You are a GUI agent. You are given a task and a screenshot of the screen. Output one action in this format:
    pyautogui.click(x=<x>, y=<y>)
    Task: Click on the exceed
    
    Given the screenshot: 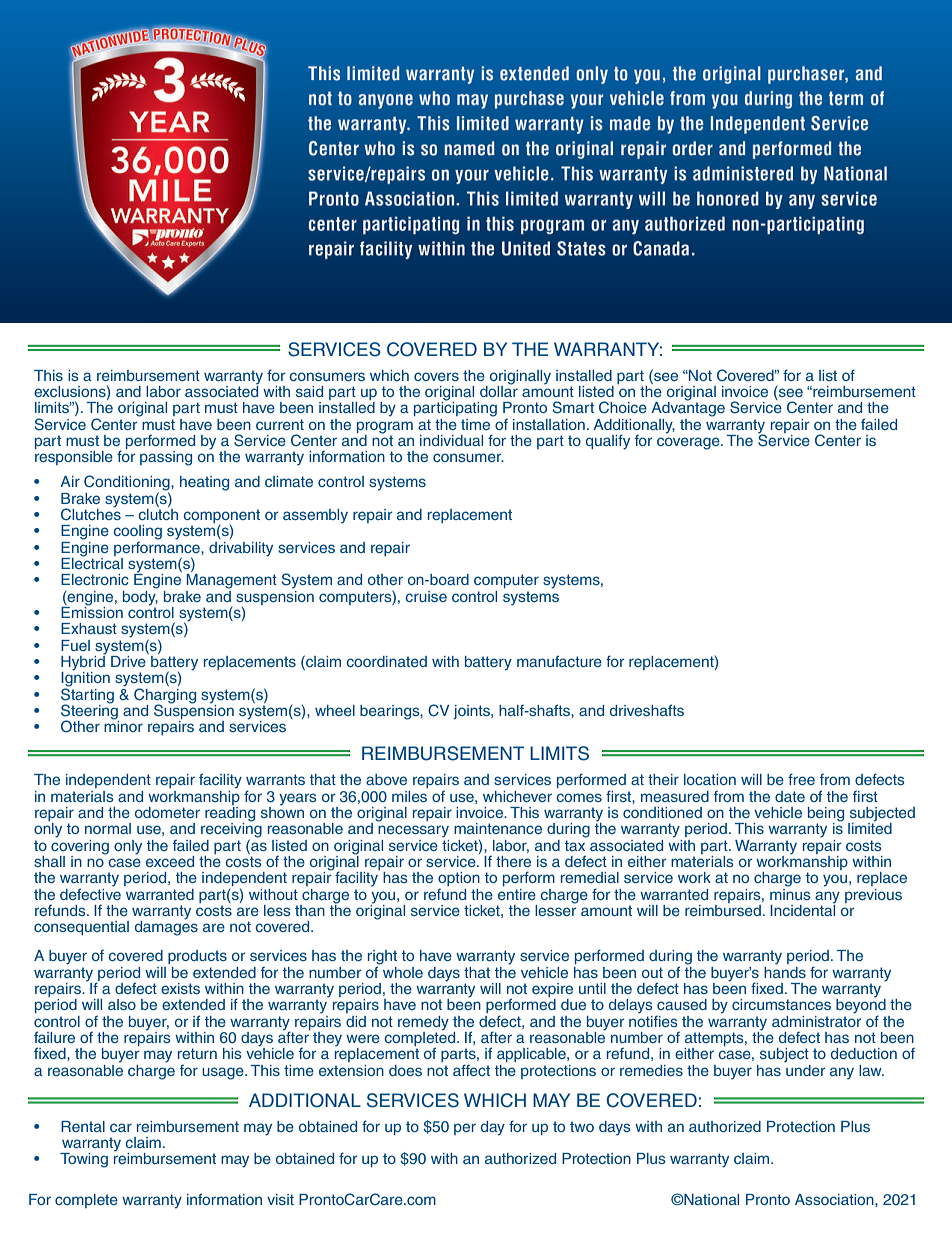 What is the action you would take?
    pyautogui.click(x=170, y=861)
